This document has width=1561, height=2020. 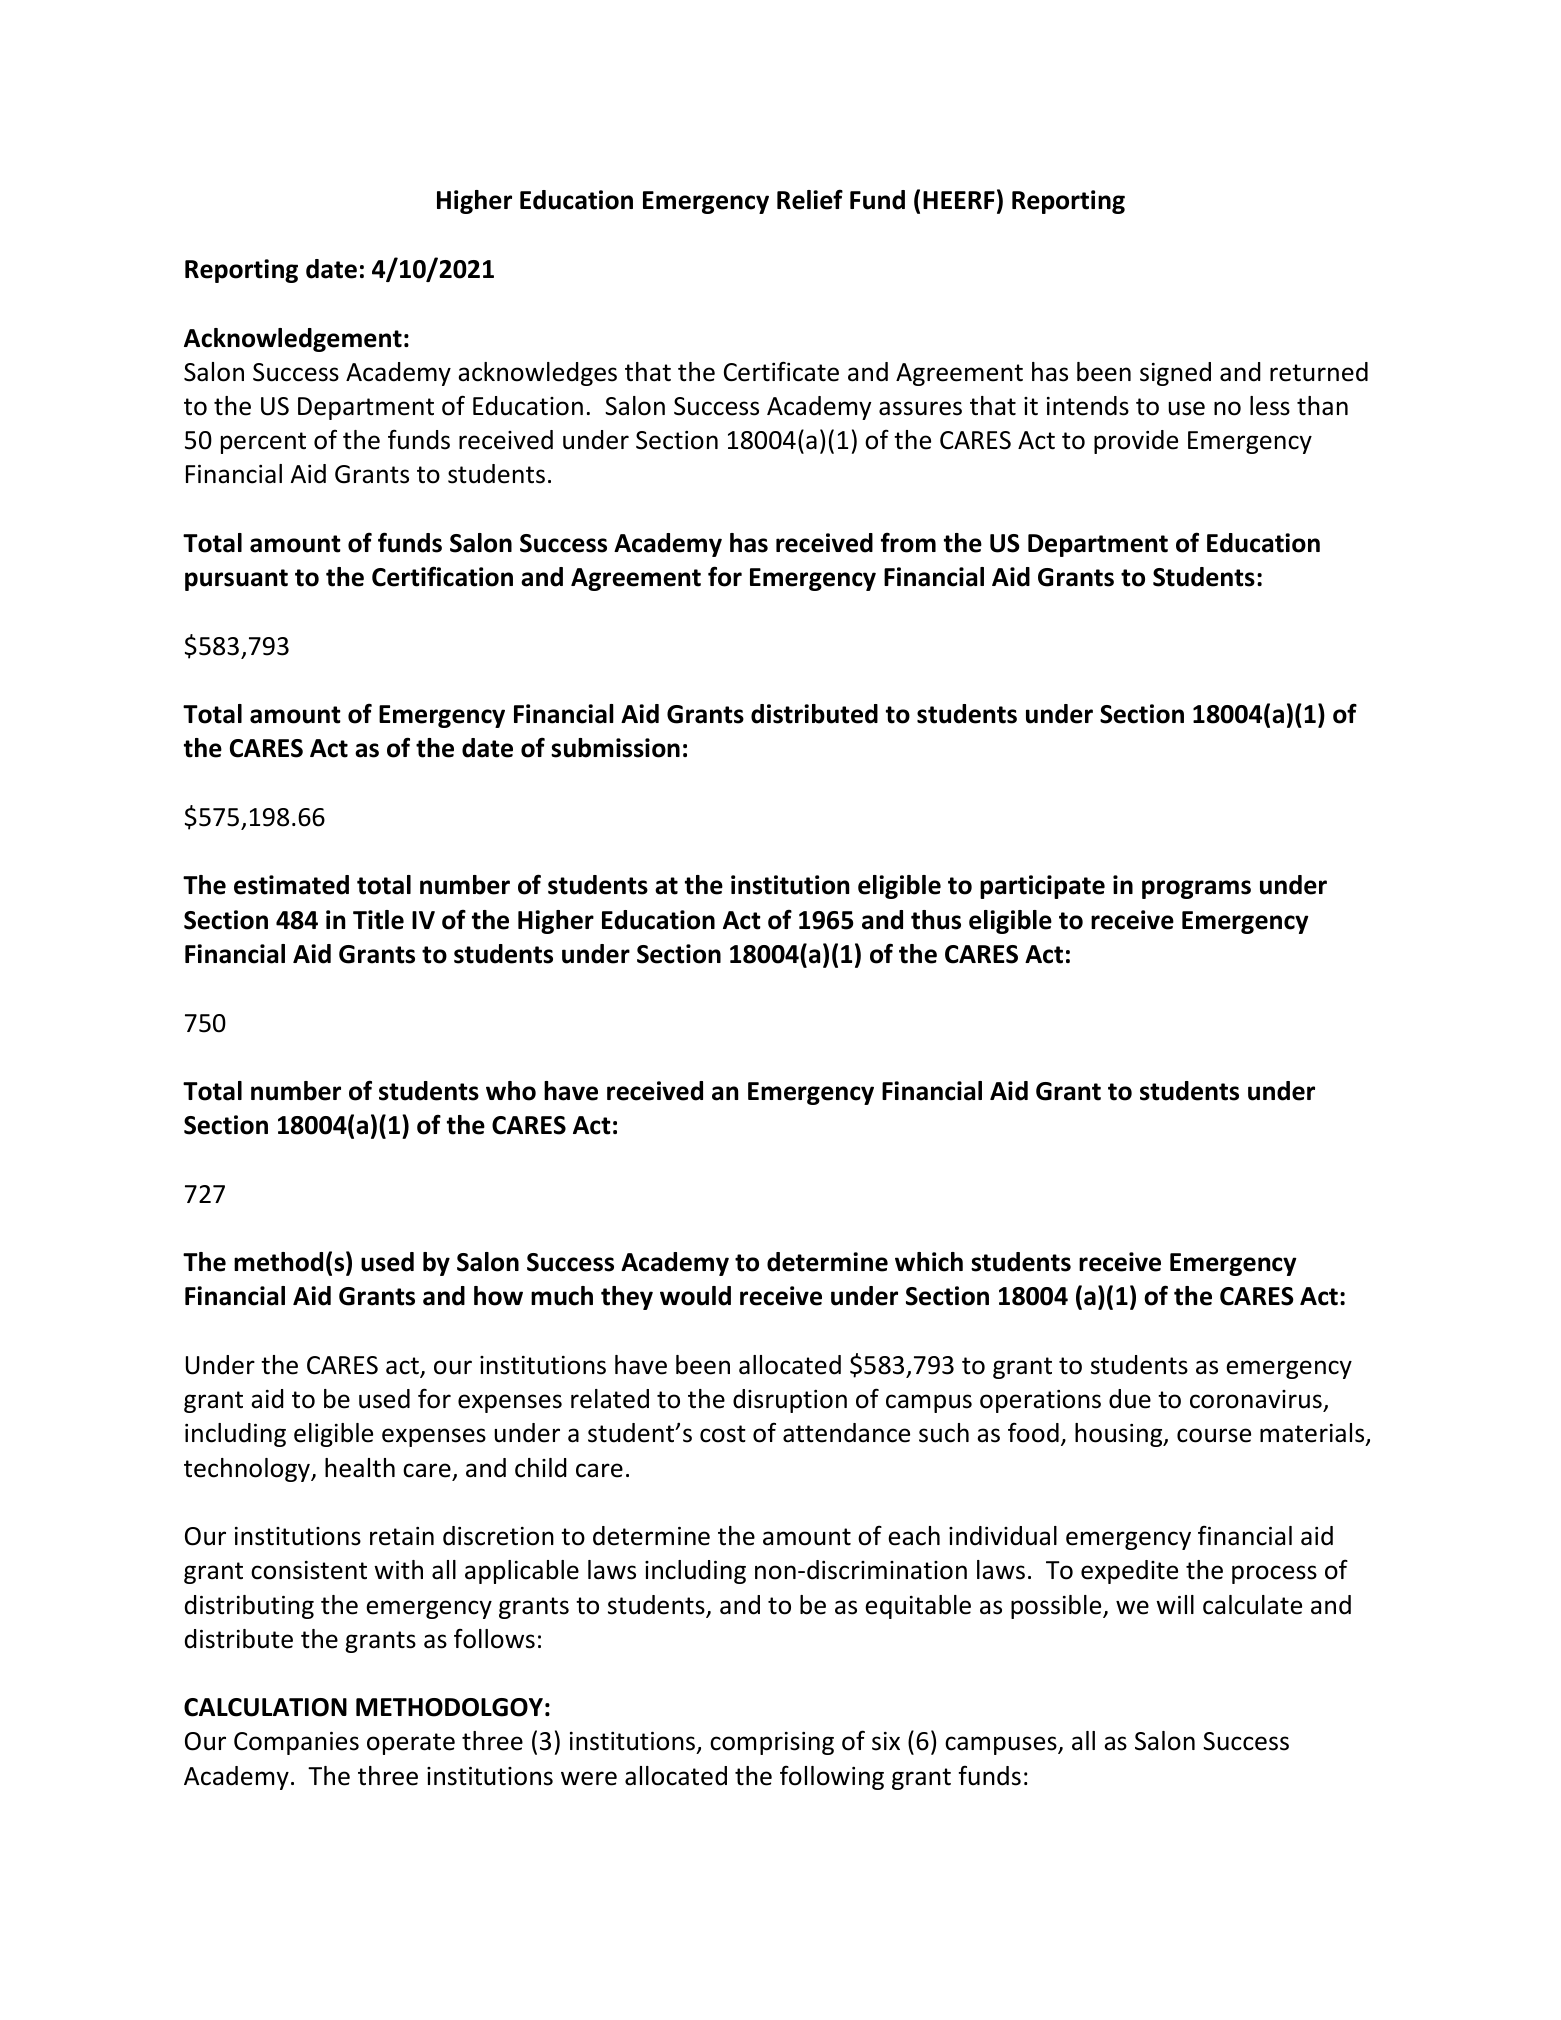 What do you see at coordinates (1196, 889) in the document?
I see `programs` at bounding box center [1196, 889].
